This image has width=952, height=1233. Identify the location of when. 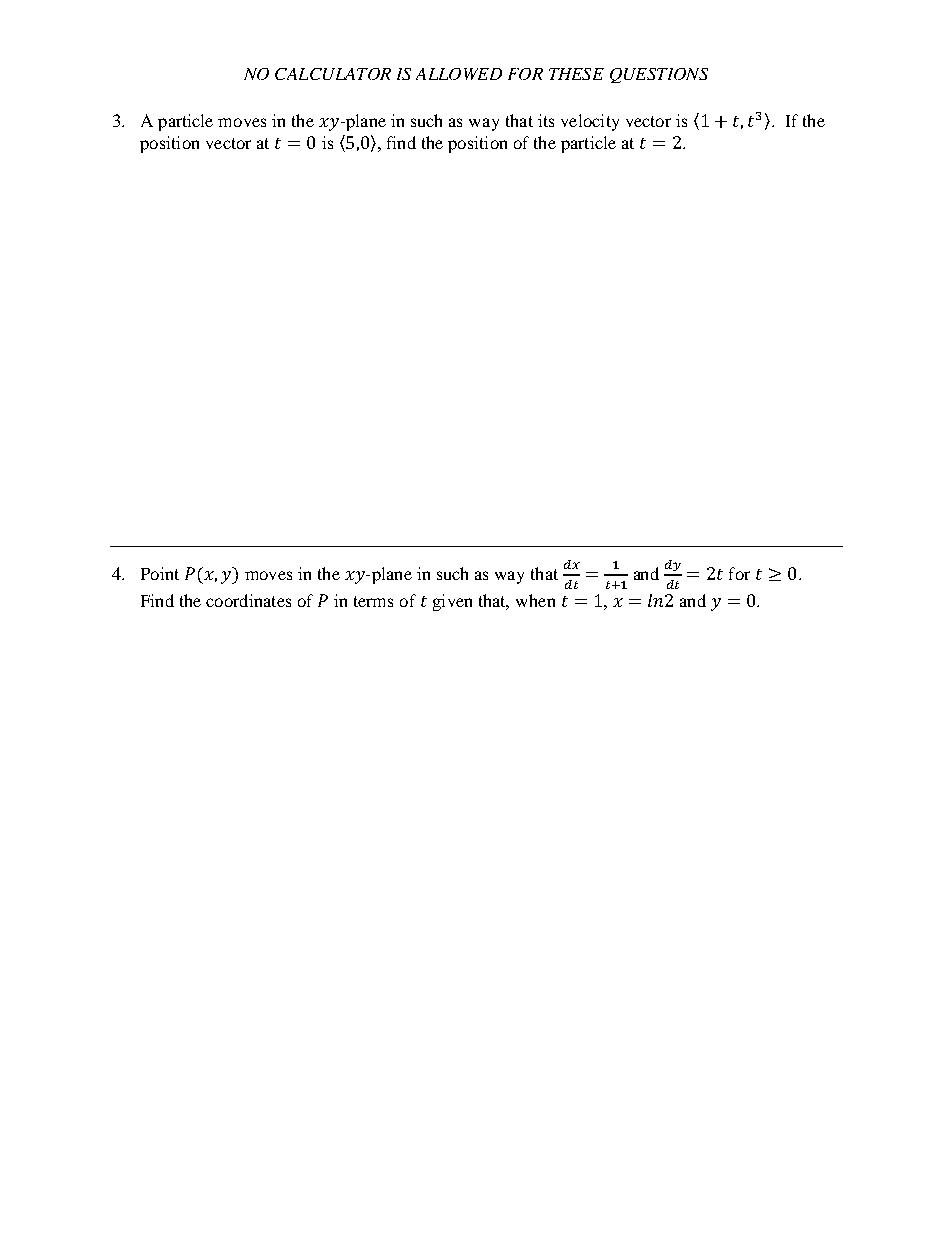
(535, 600).
